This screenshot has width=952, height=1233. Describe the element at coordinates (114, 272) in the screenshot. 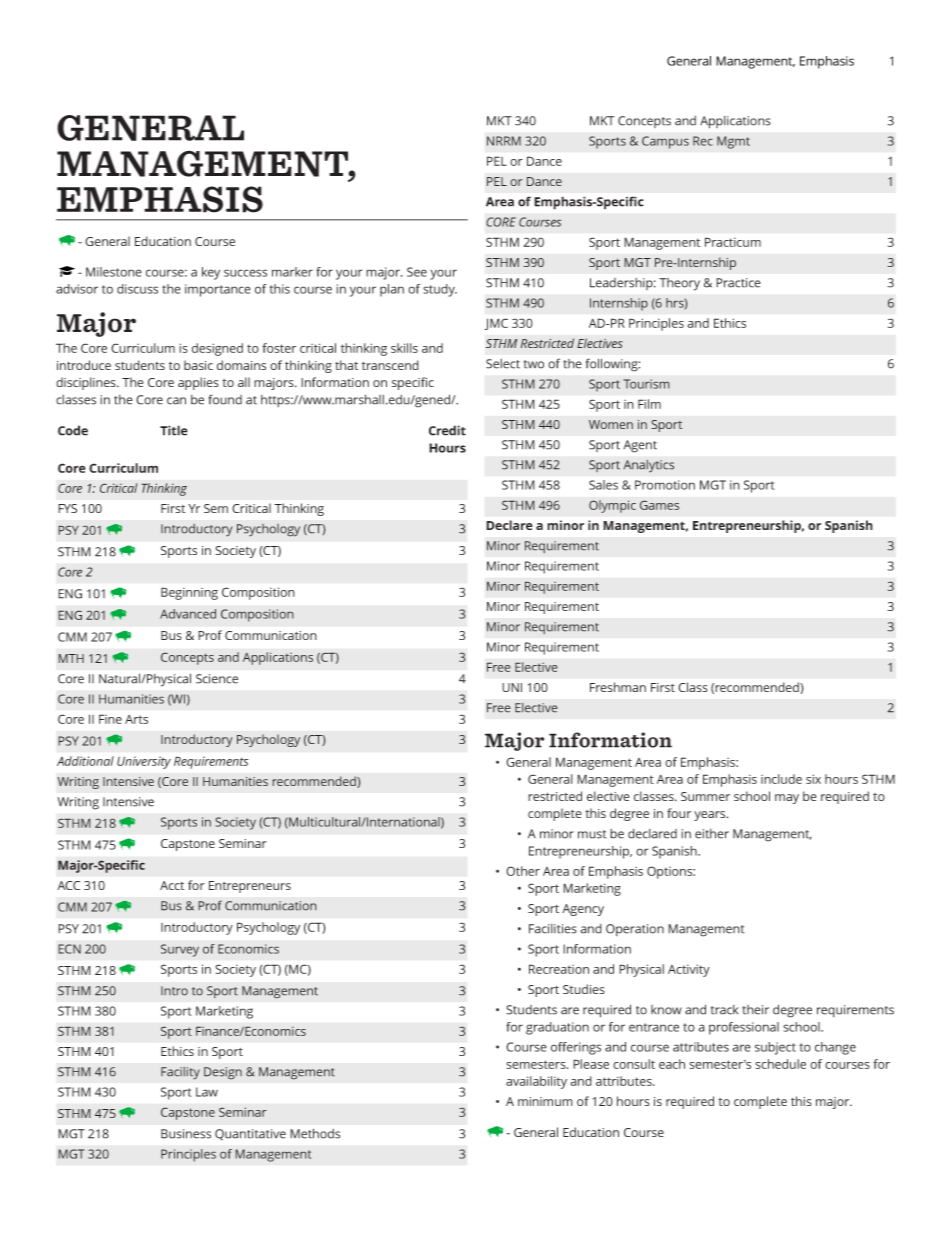

I see `Milestone` at that location.
